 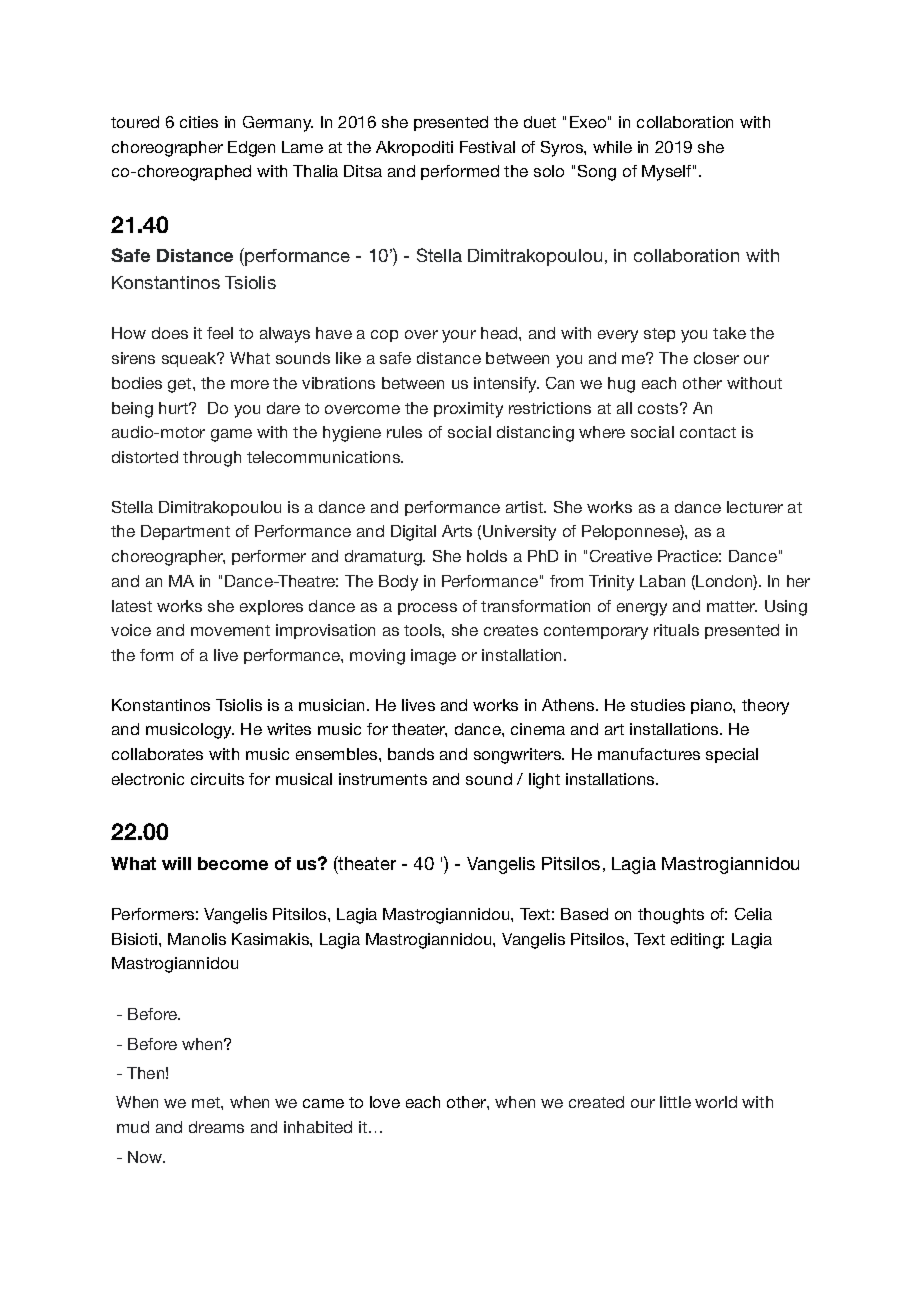 I want to click on Department, so click(x=185, y=532).
